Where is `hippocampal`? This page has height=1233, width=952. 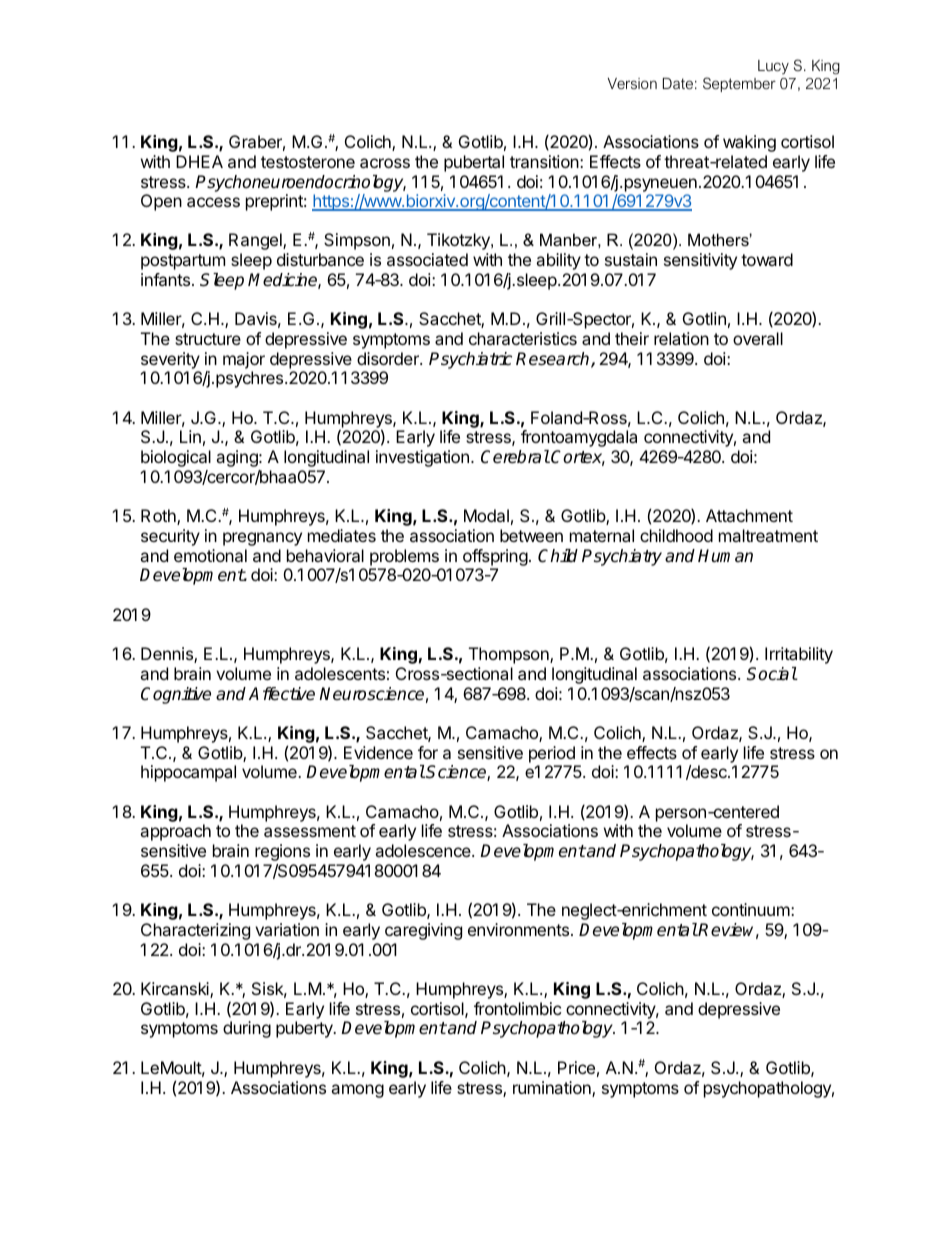
hippocampal is located at coordinates (188, 773).
